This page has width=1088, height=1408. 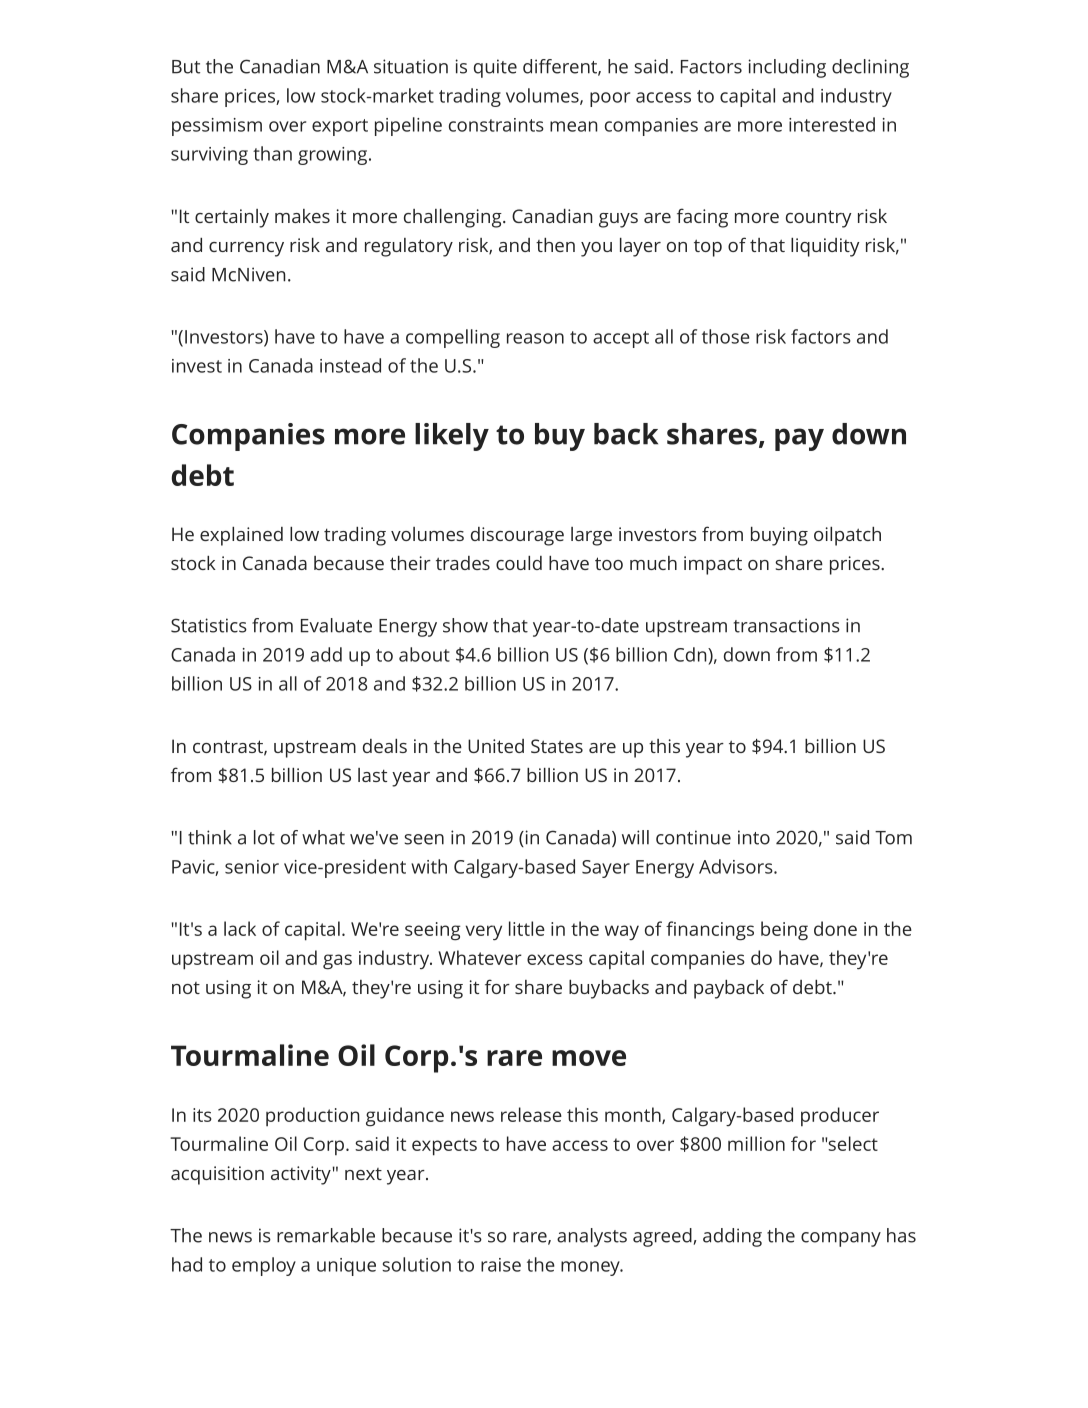 What do you see at coordinates (754, 837) in the page?
I see `into` at bounding box center [754, 837].
